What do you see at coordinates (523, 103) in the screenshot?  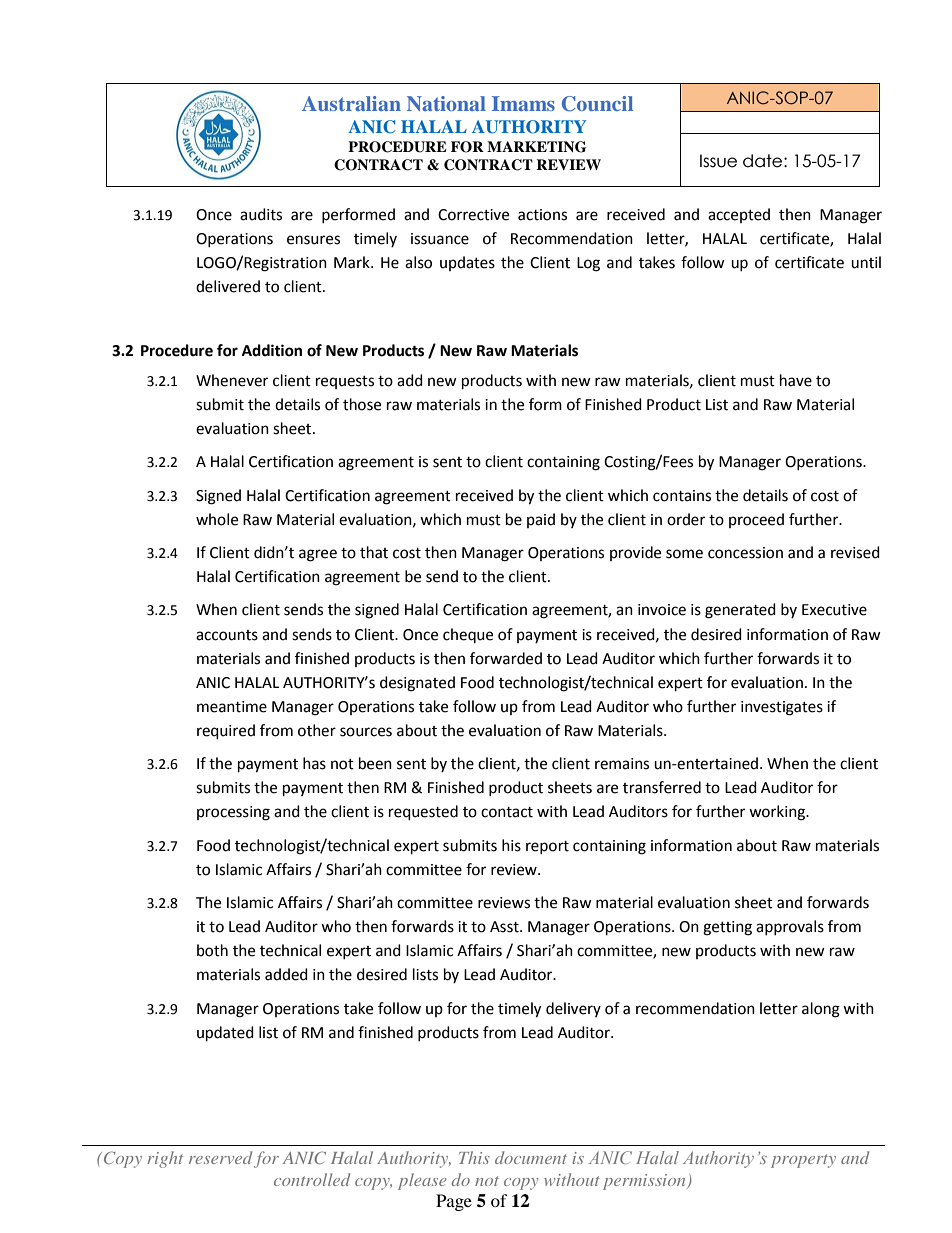 I see `Imams` at bounding box center [523, 103].
